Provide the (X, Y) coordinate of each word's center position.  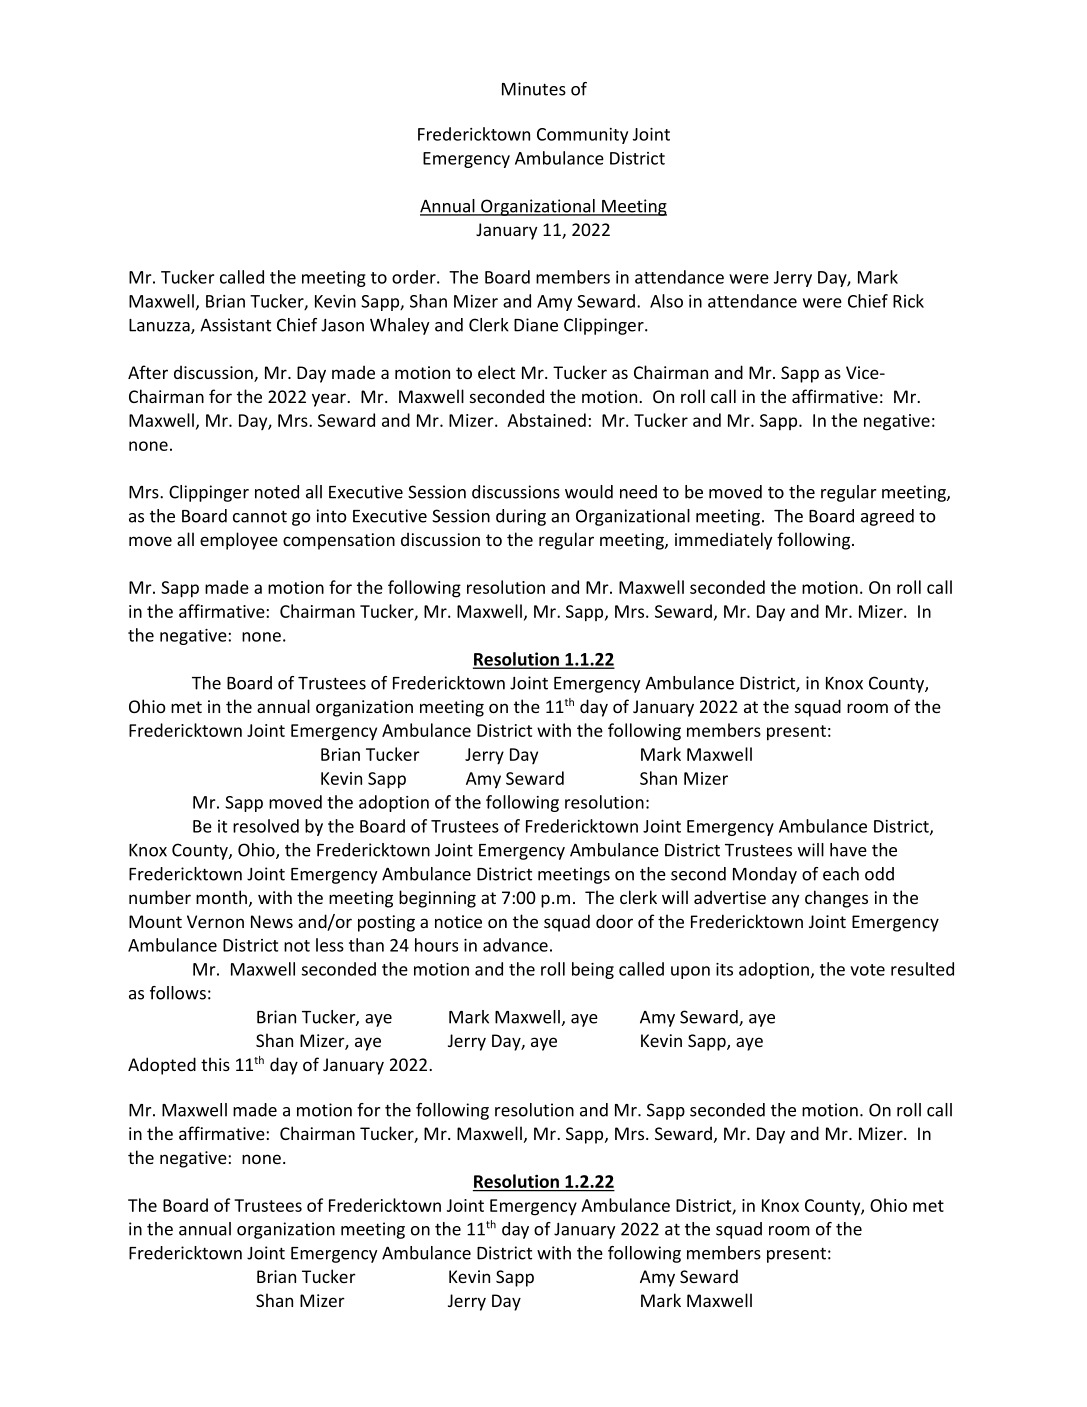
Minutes (534, 89)
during (521, 517)
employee (239, 541)
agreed (887, 517)
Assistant (235, 325)
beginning (437, 899)
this (215, 1064)
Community (582, 136)
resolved (266, 826)
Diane (536, 325)
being (593, 970)
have (848, 850)
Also (666, 301)
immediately (723, 541)
